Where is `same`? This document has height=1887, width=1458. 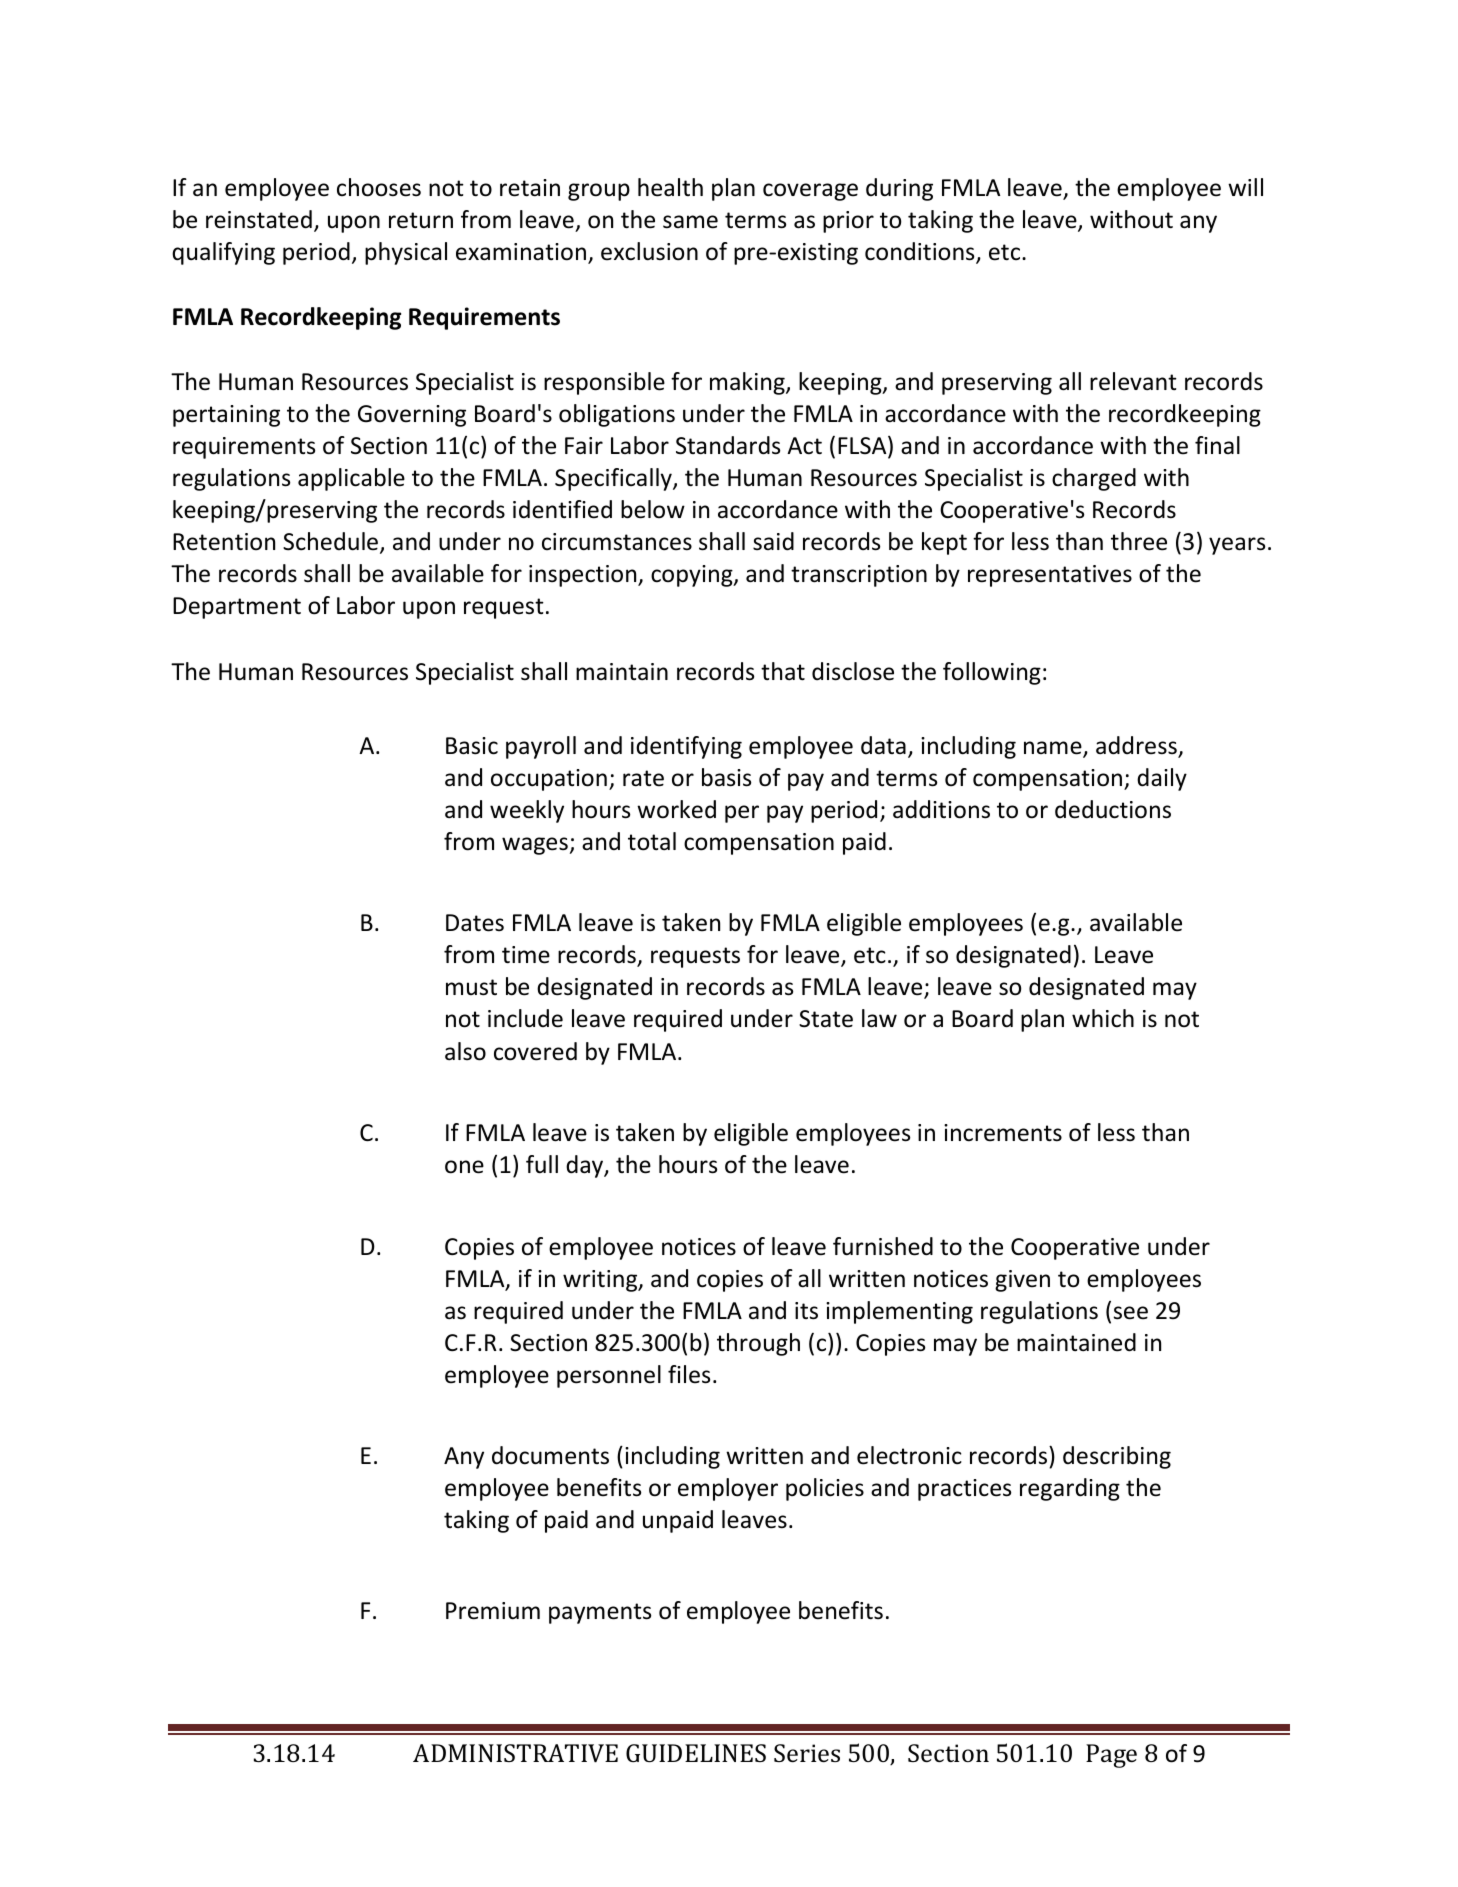 same is located at coordinates (690, 222).
